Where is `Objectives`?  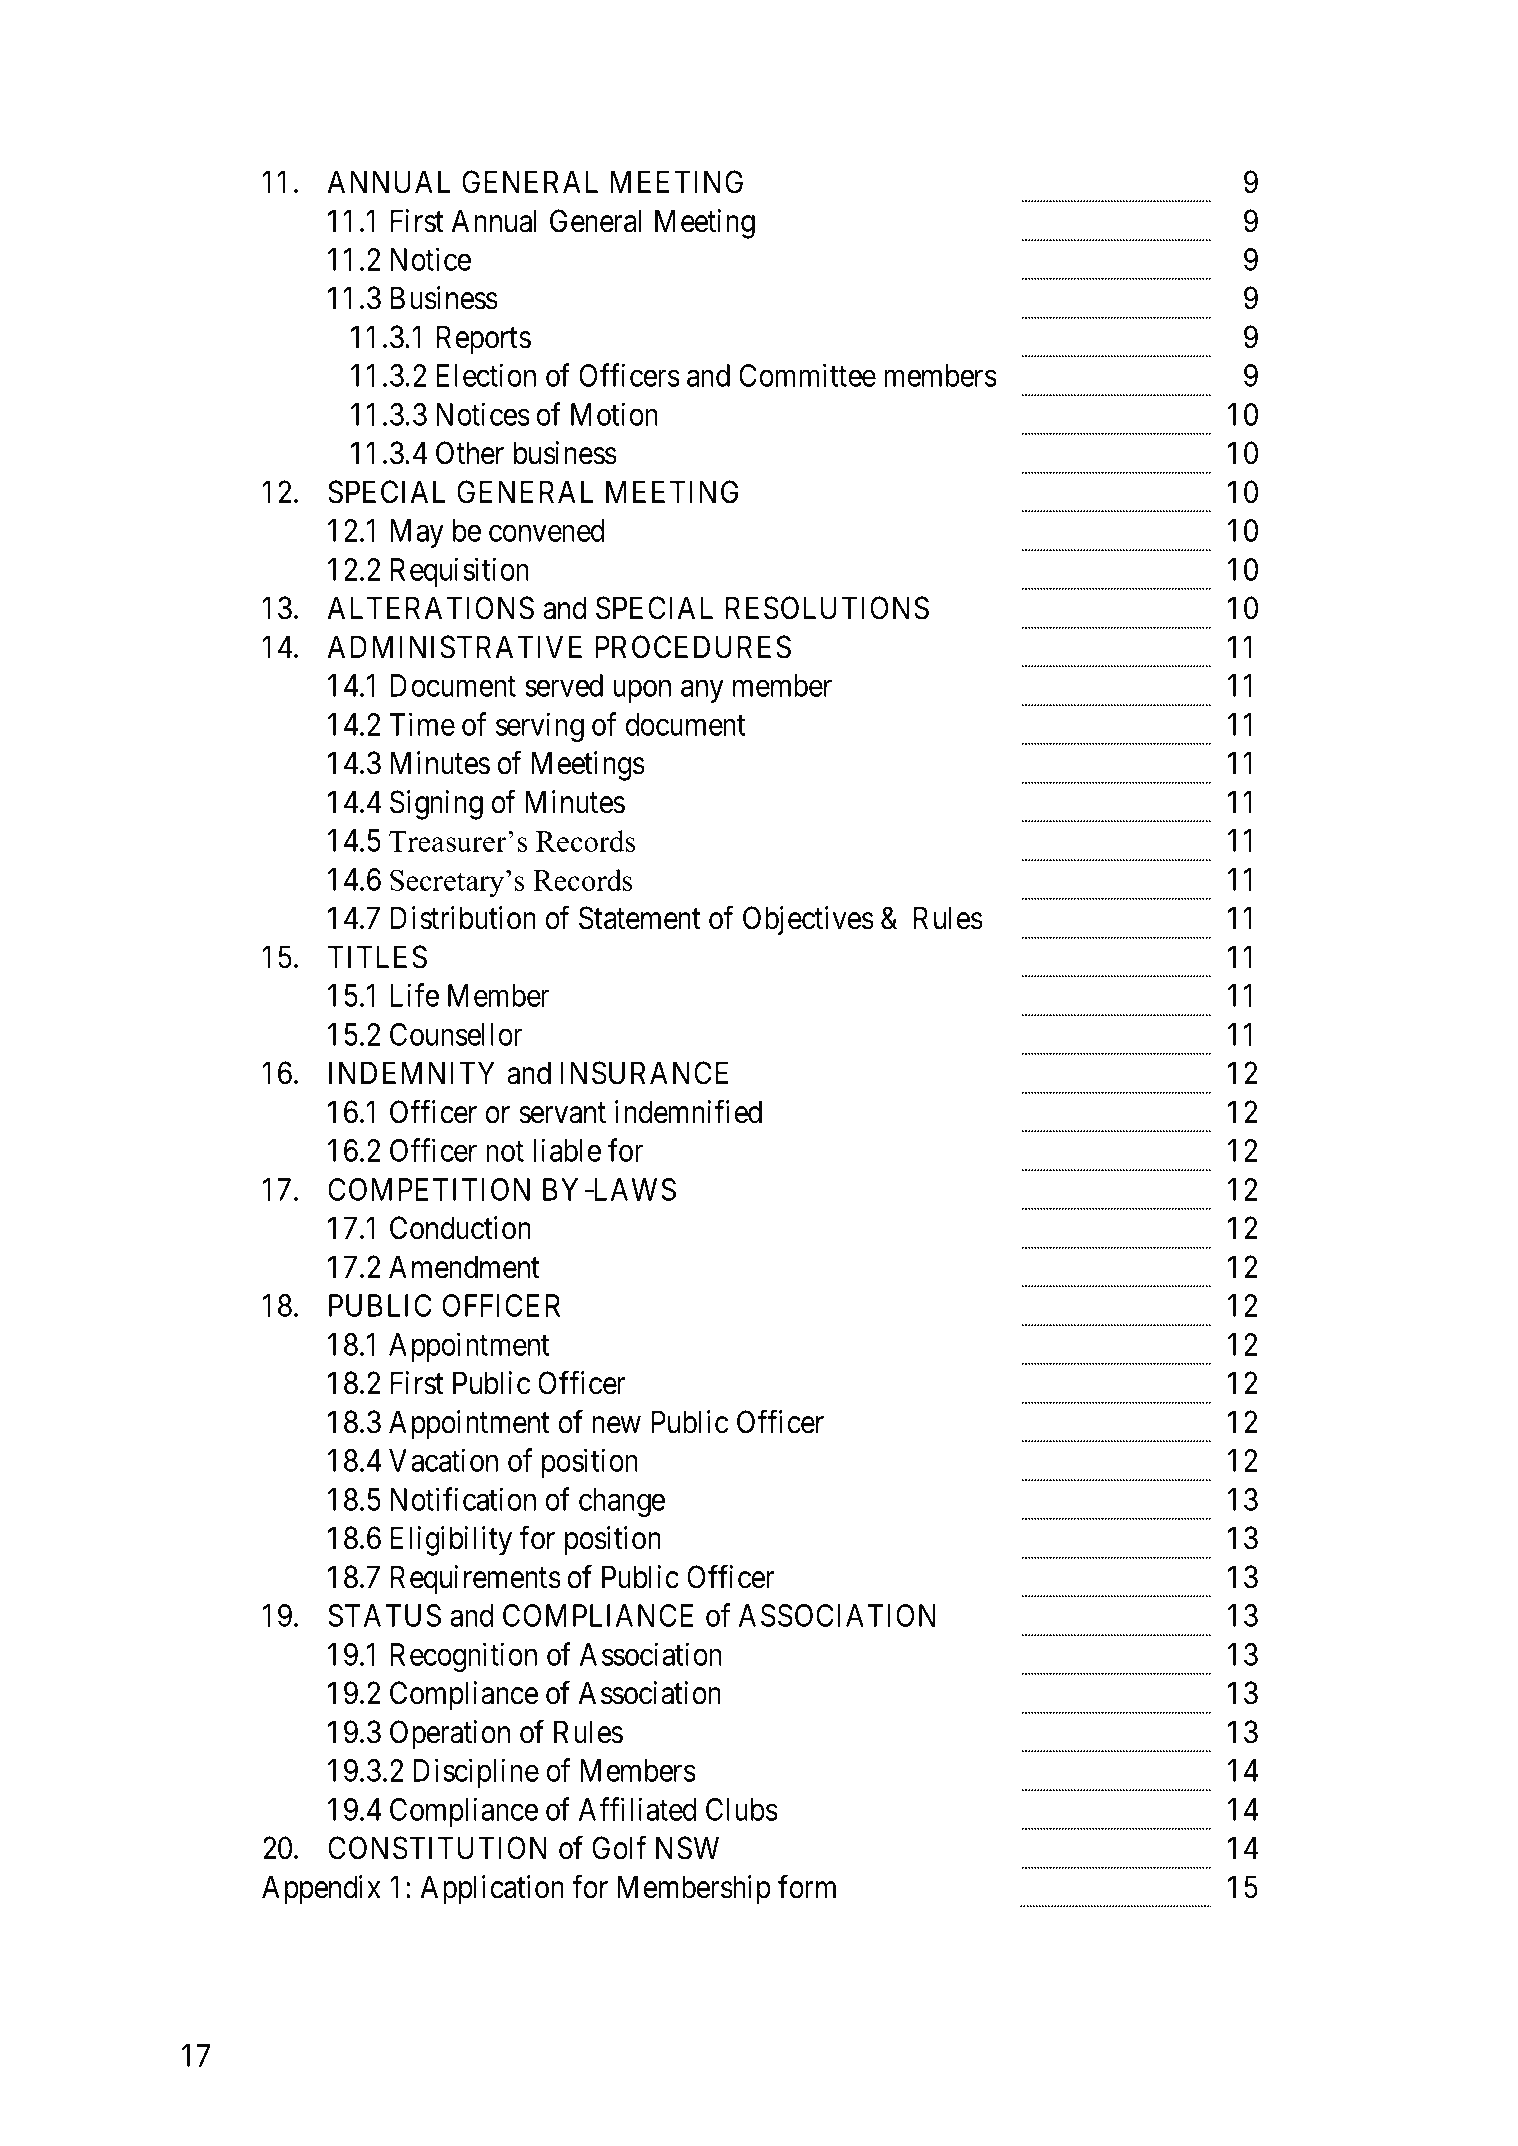
Objectives is located at coordinates (808, 921).
